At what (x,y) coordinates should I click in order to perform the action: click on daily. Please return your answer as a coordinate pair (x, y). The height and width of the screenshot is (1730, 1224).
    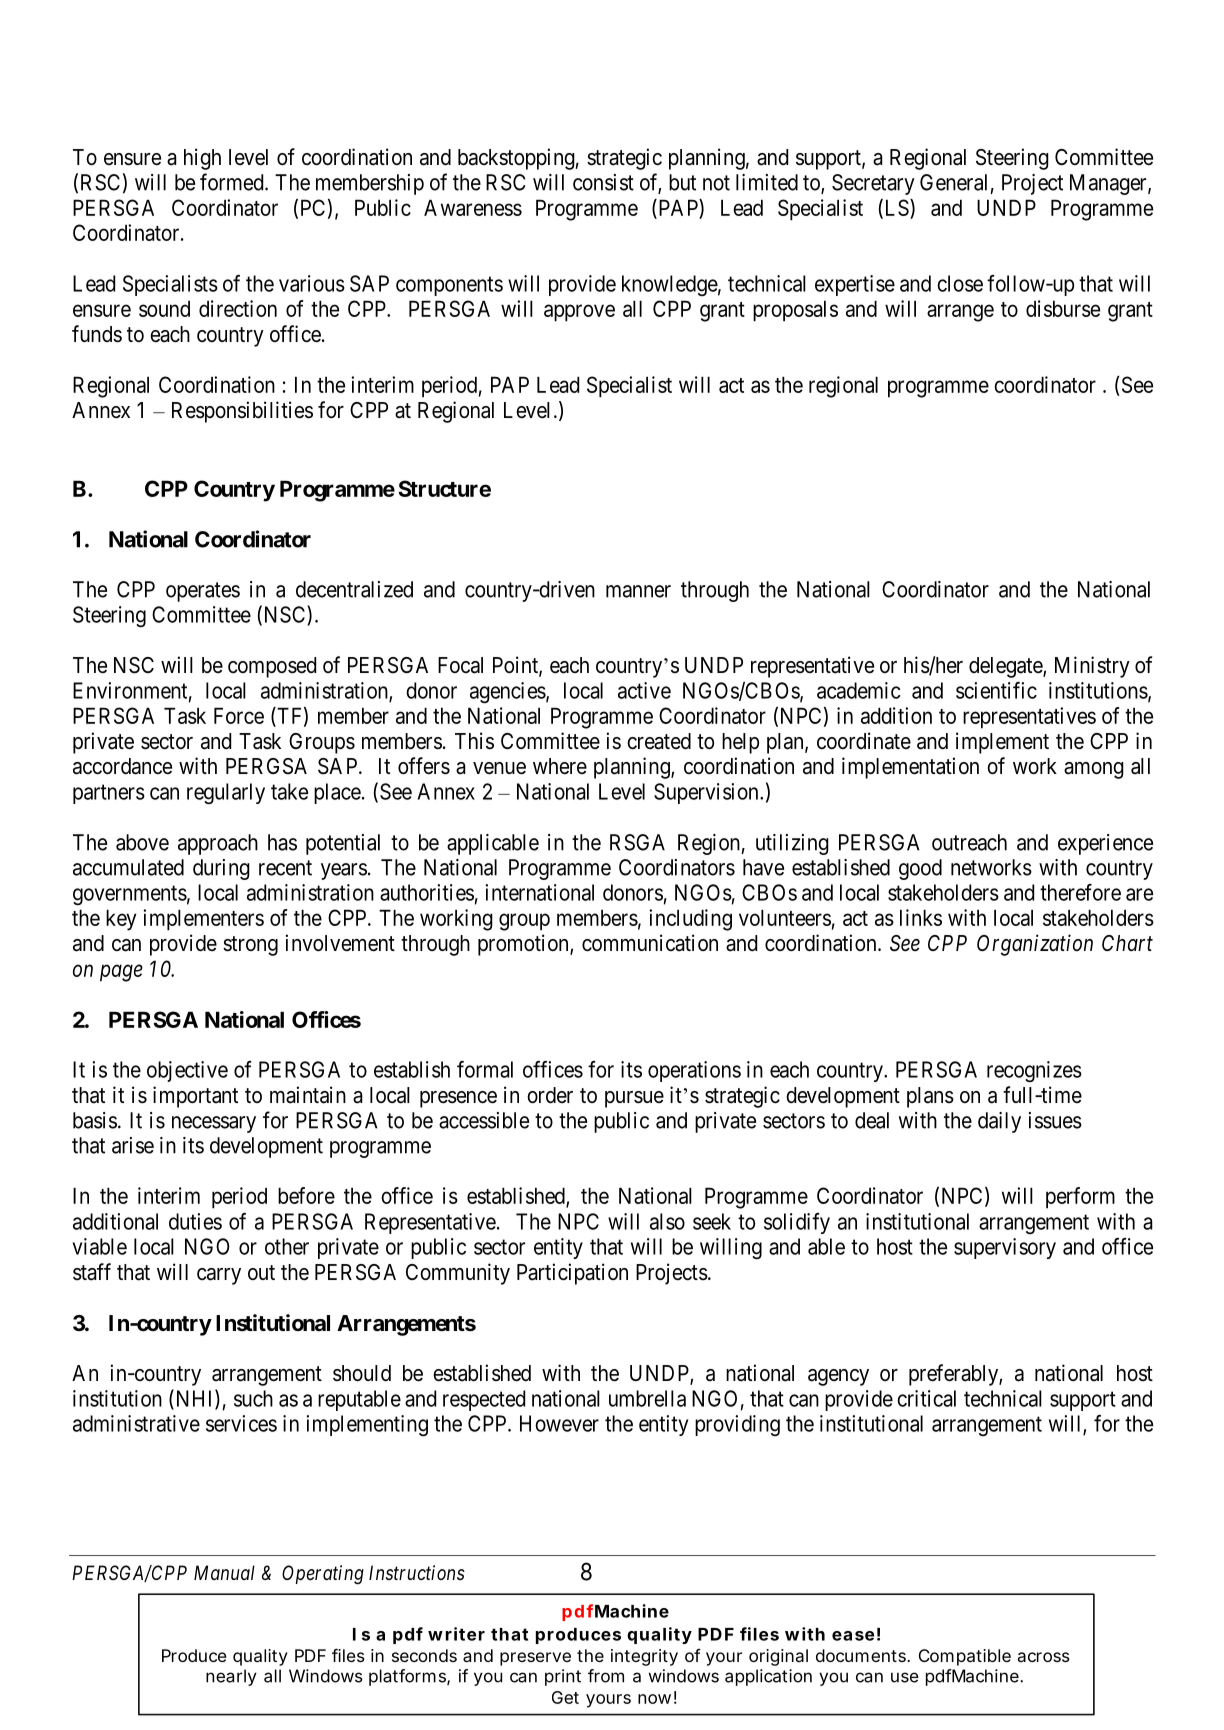
    Looking at the image, I should click on (999, 1122).
